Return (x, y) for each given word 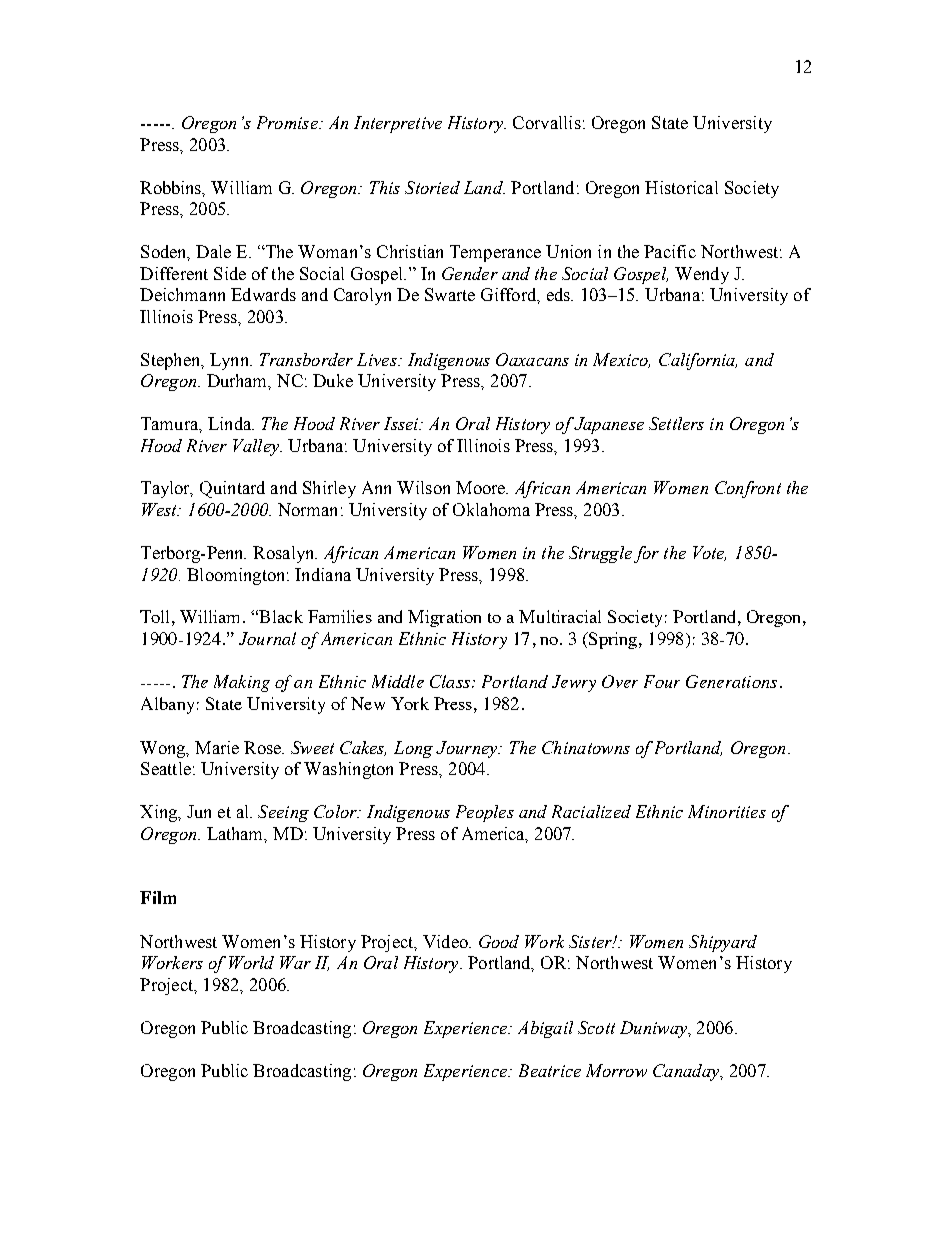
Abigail (545, 1029)
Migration (444, 618)
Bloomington (237, 576)
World (251, 962)
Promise (288, 122)
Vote (709, 553)
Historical (681, 187)
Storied (432, 187)
